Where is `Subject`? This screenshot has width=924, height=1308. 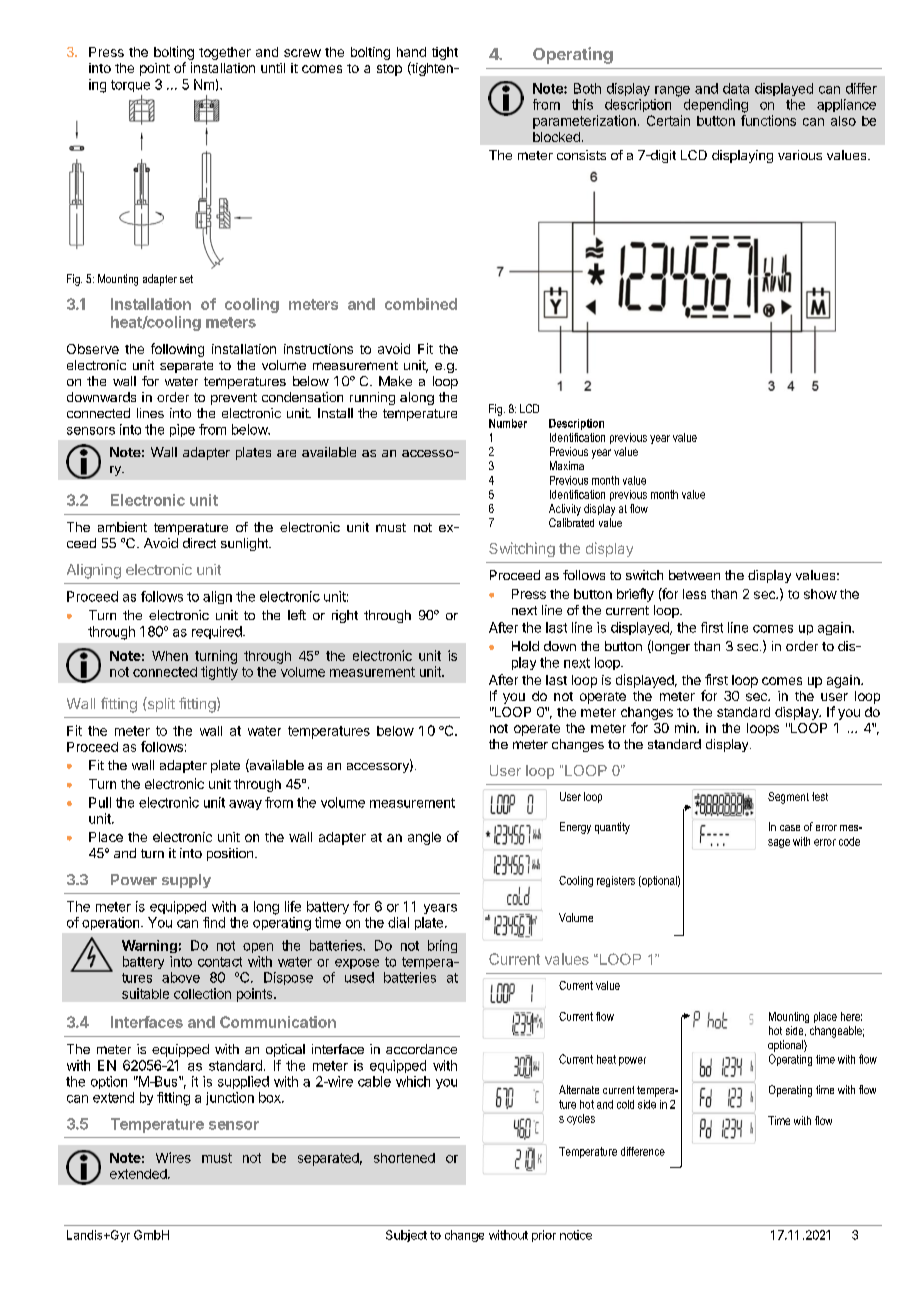 Subject is located at coordinates (406, 1236).
